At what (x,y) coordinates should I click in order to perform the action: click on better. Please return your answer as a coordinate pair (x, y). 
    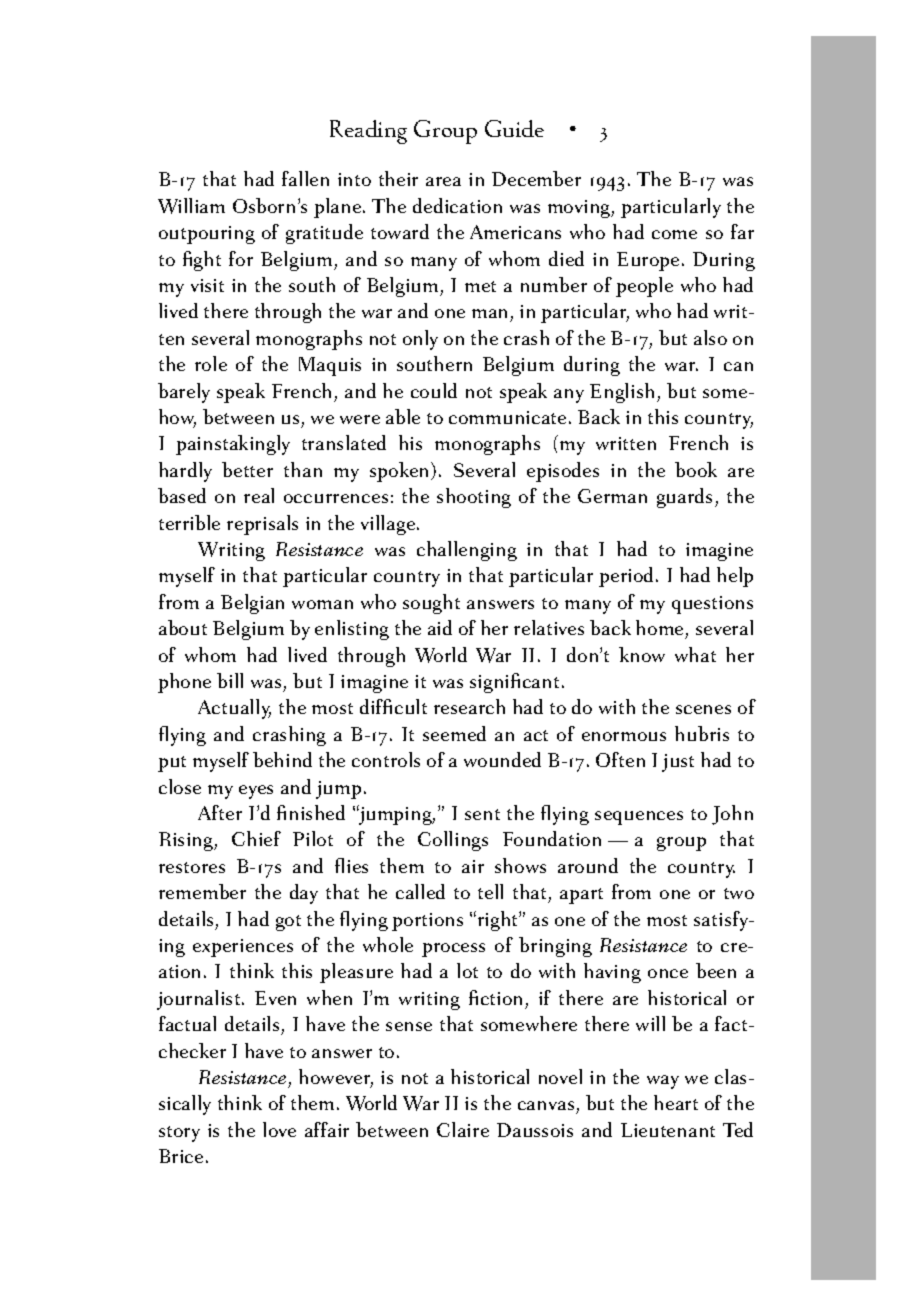
    Looking at the image, I should click on (247, 469).
